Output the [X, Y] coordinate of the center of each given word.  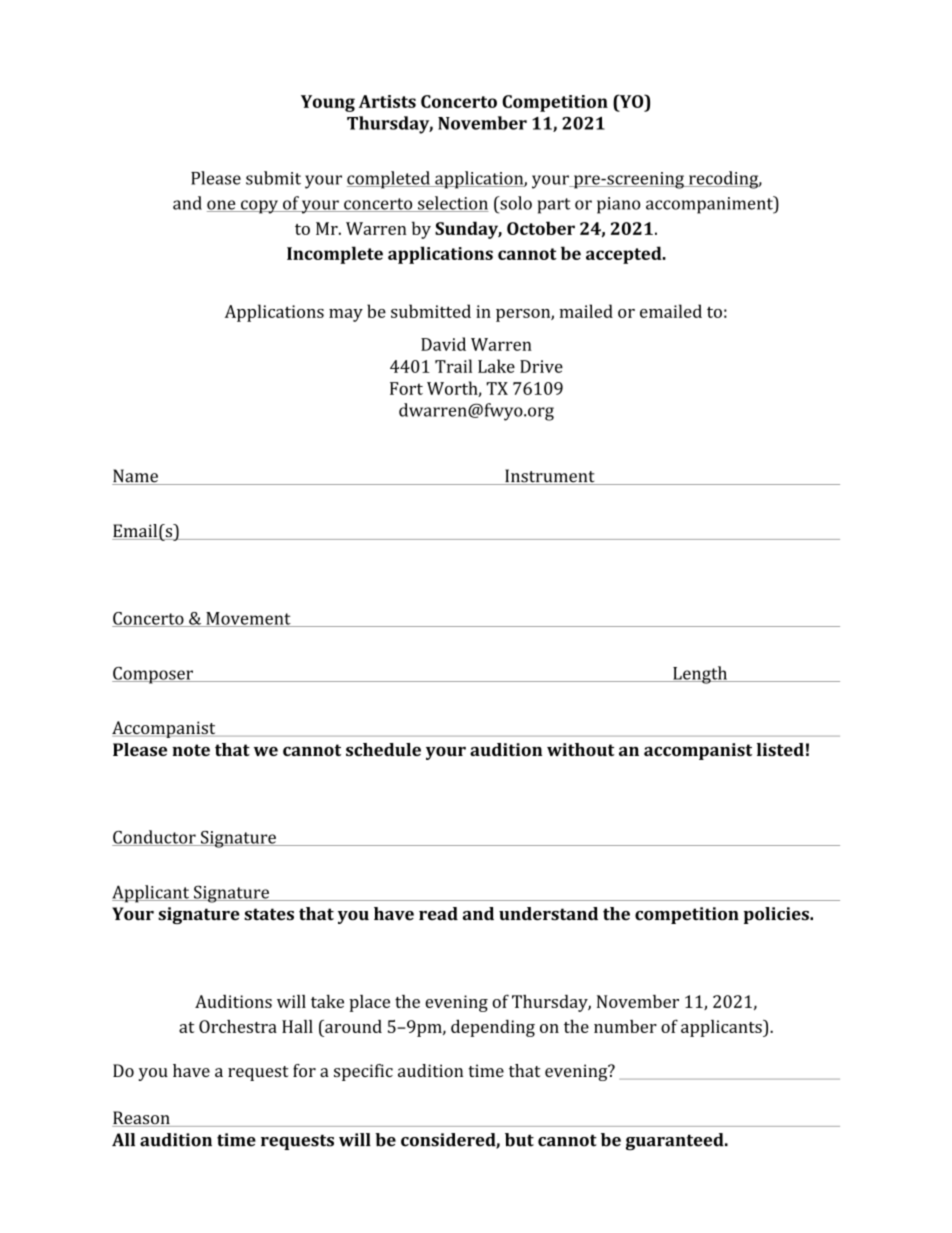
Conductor [155, 838]
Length [700, 675]
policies [777, 915]
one [222, 206]
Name [136, 477]
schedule [383, 749]
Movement [248, 619]
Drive [541, 366]
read [438, 914]
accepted [625, 255]
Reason [142, 1119]
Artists [387, 101]
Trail [453, 366]
